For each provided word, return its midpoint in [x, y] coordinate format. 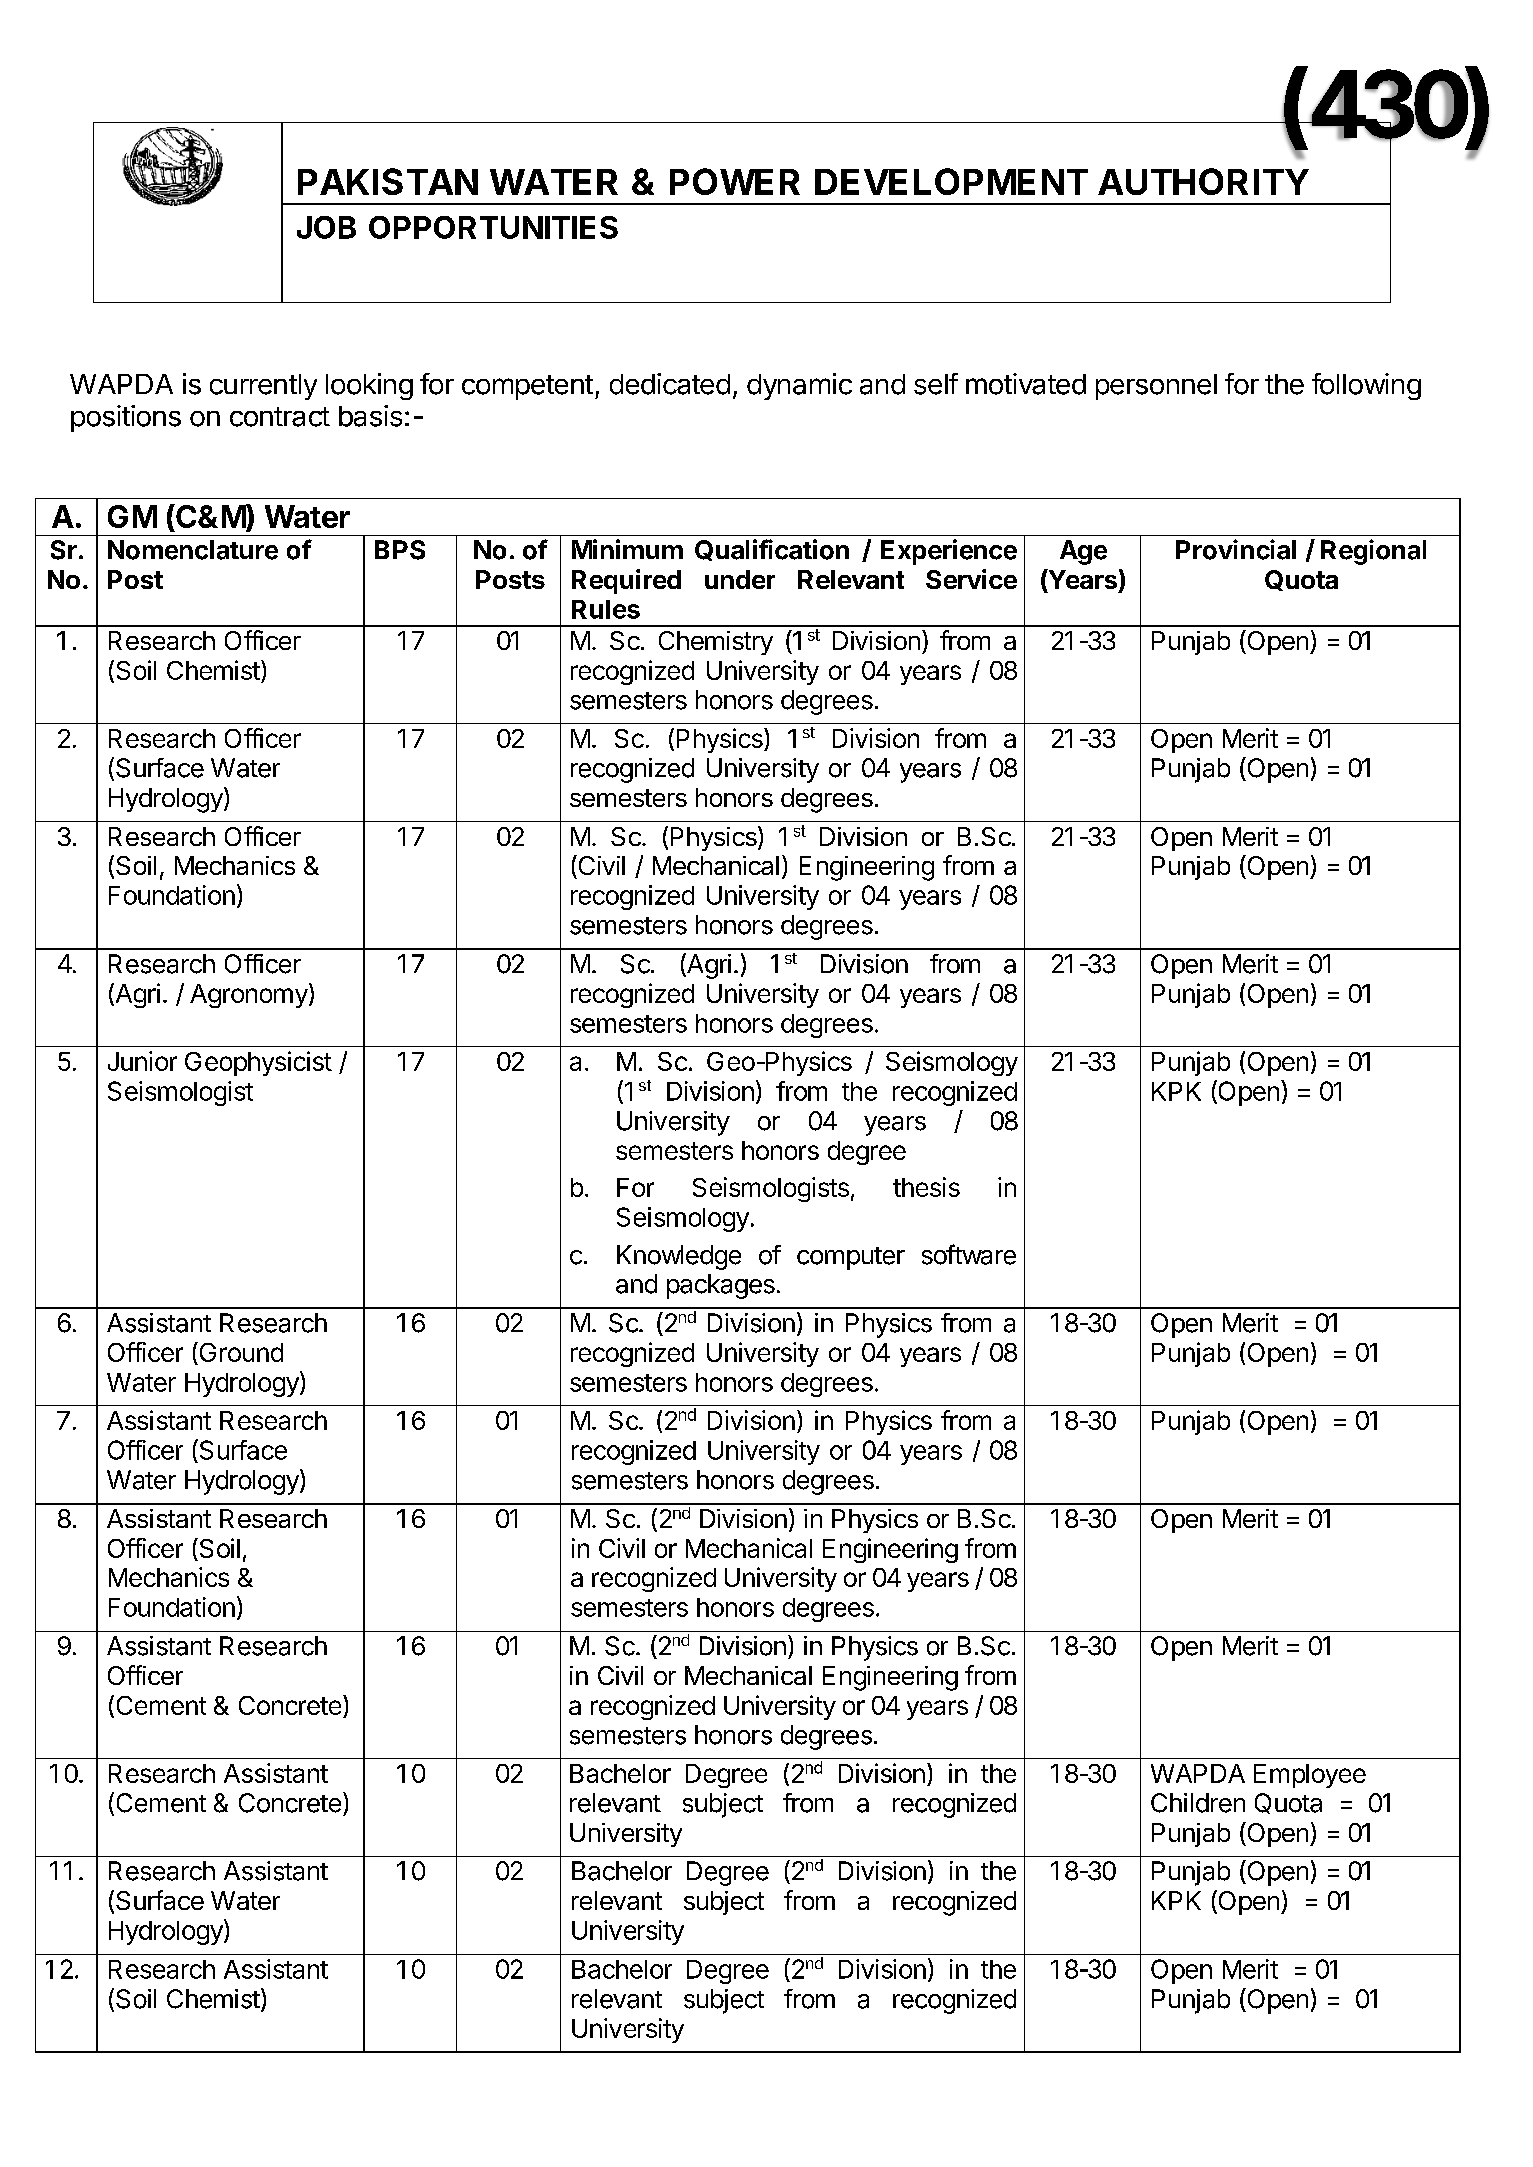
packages [721, 1286]
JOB [326, 227]
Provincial [1236, 549]
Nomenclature [193, 550]
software [969, 1254]
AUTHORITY [1203, 181]
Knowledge [679, 1257]
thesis [926, 1187]
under [740, 579]
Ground [240, 1353]
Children [1198, 1803]
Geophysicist [258, 1063]
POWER [735, 181]
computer [851, 1258]
